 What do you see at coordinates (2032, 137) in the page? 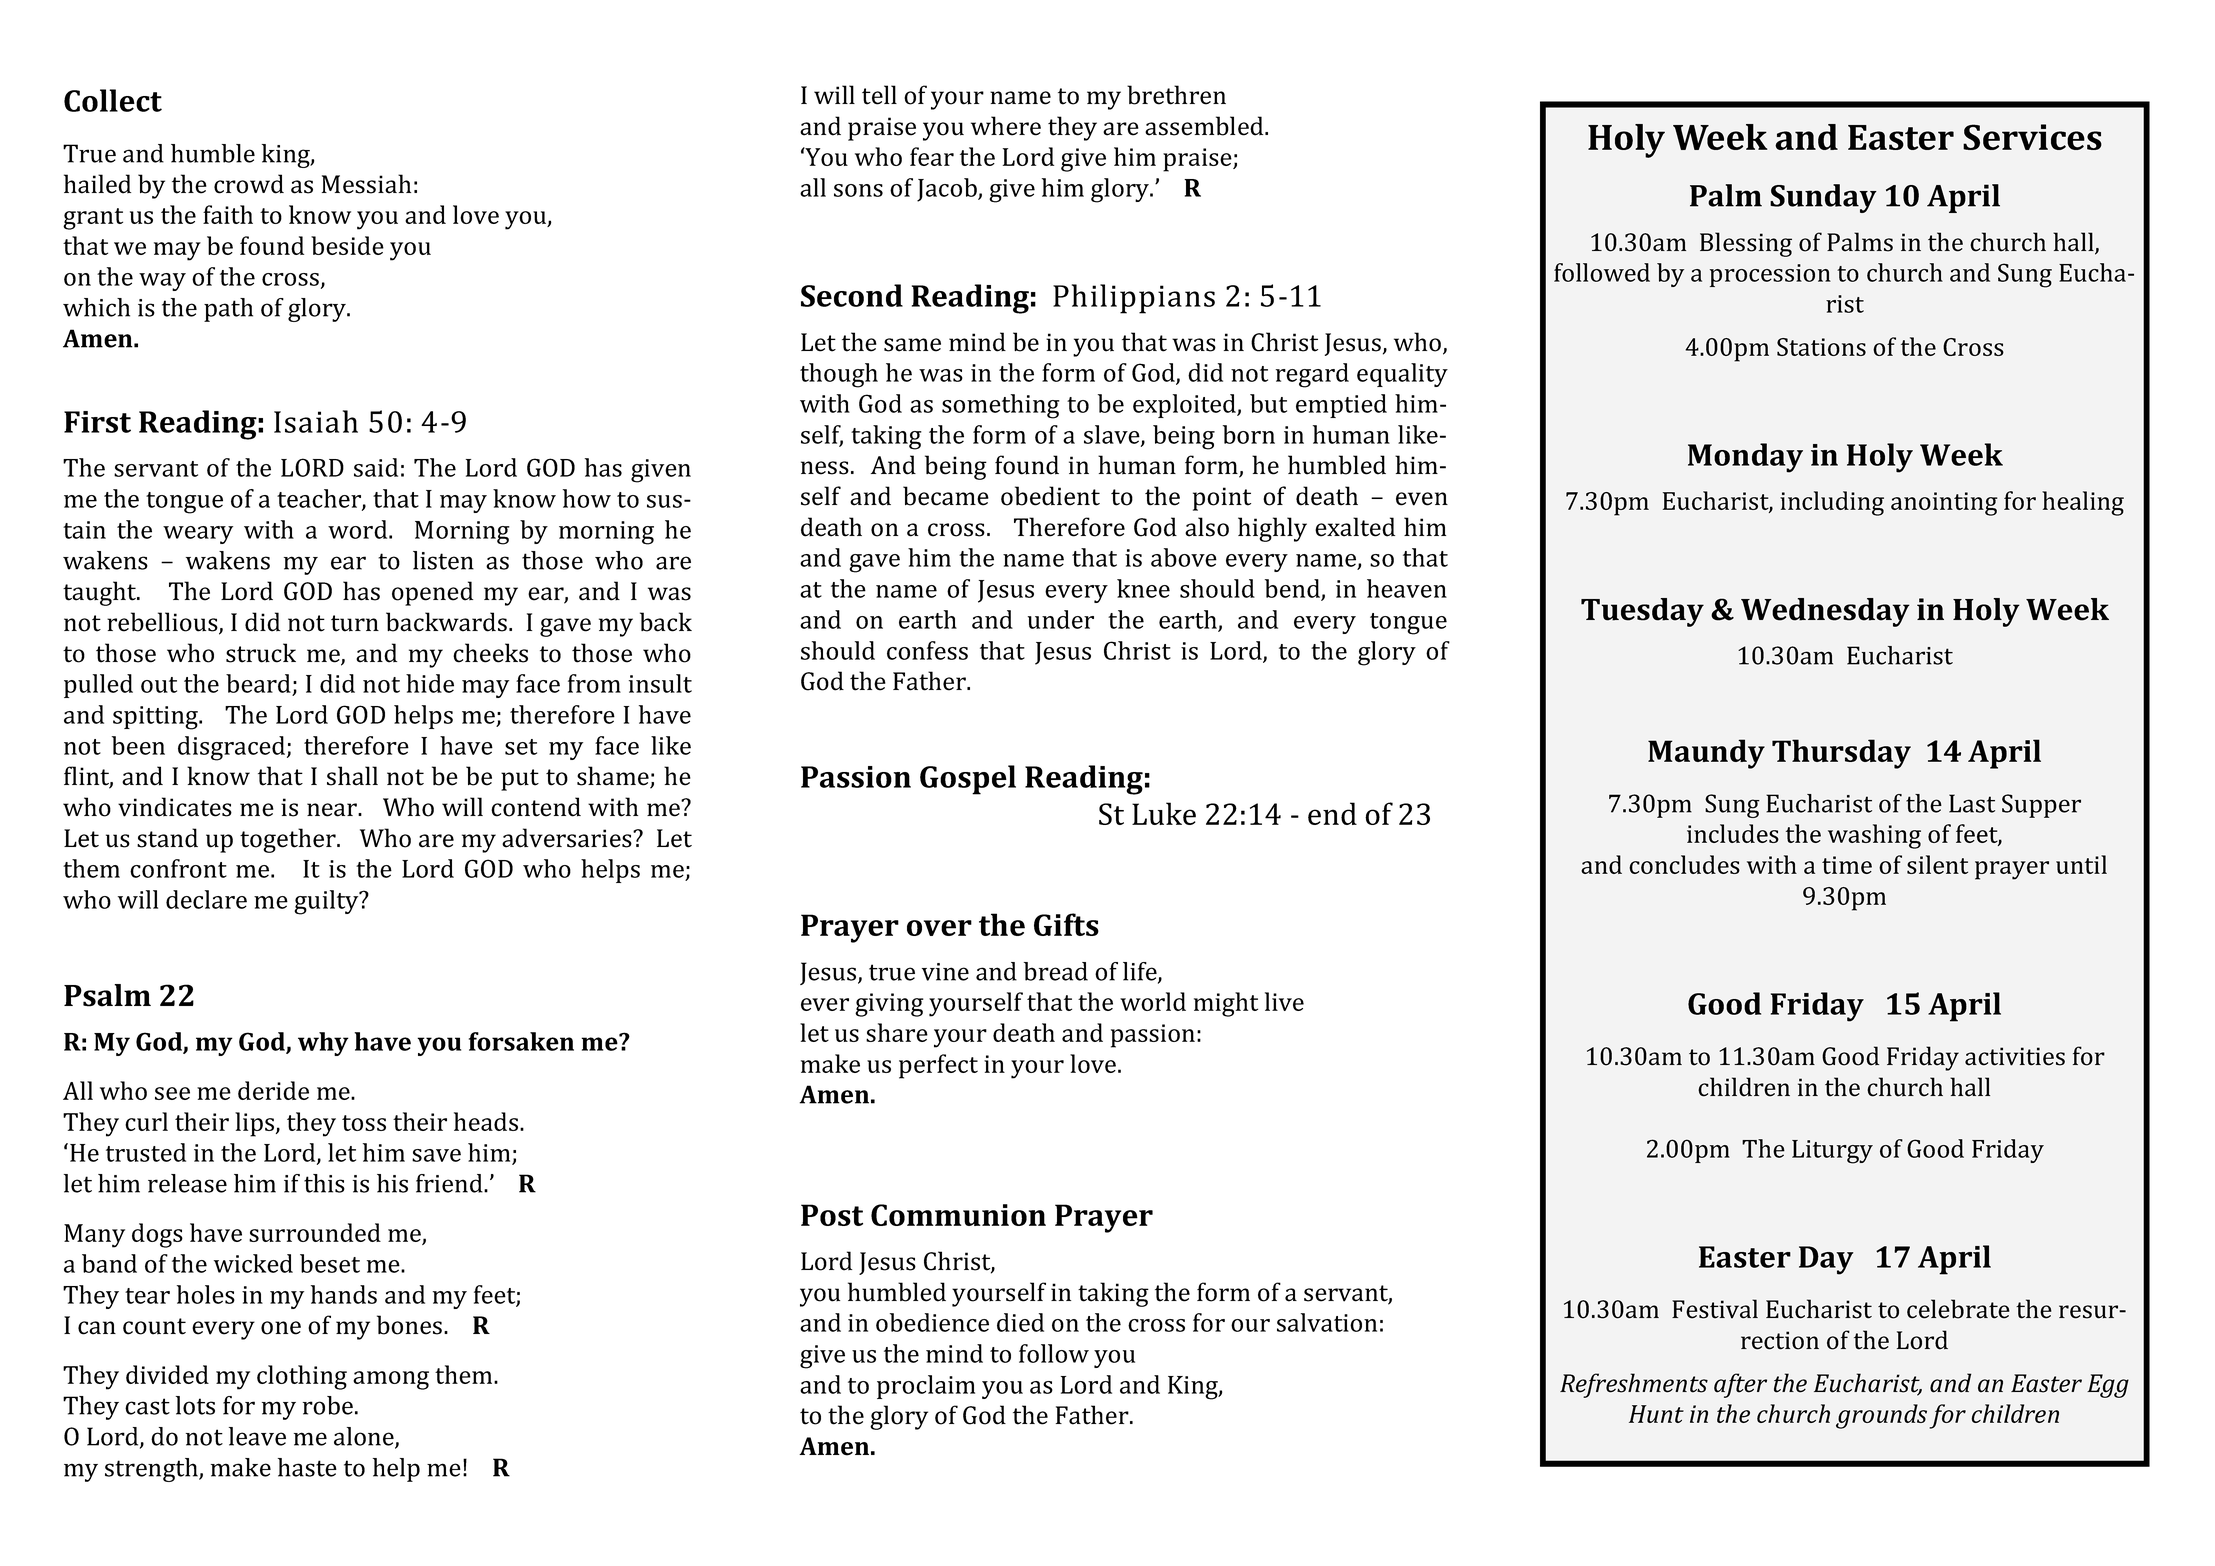
I see `Services` at bounding box center [2032, 137].
